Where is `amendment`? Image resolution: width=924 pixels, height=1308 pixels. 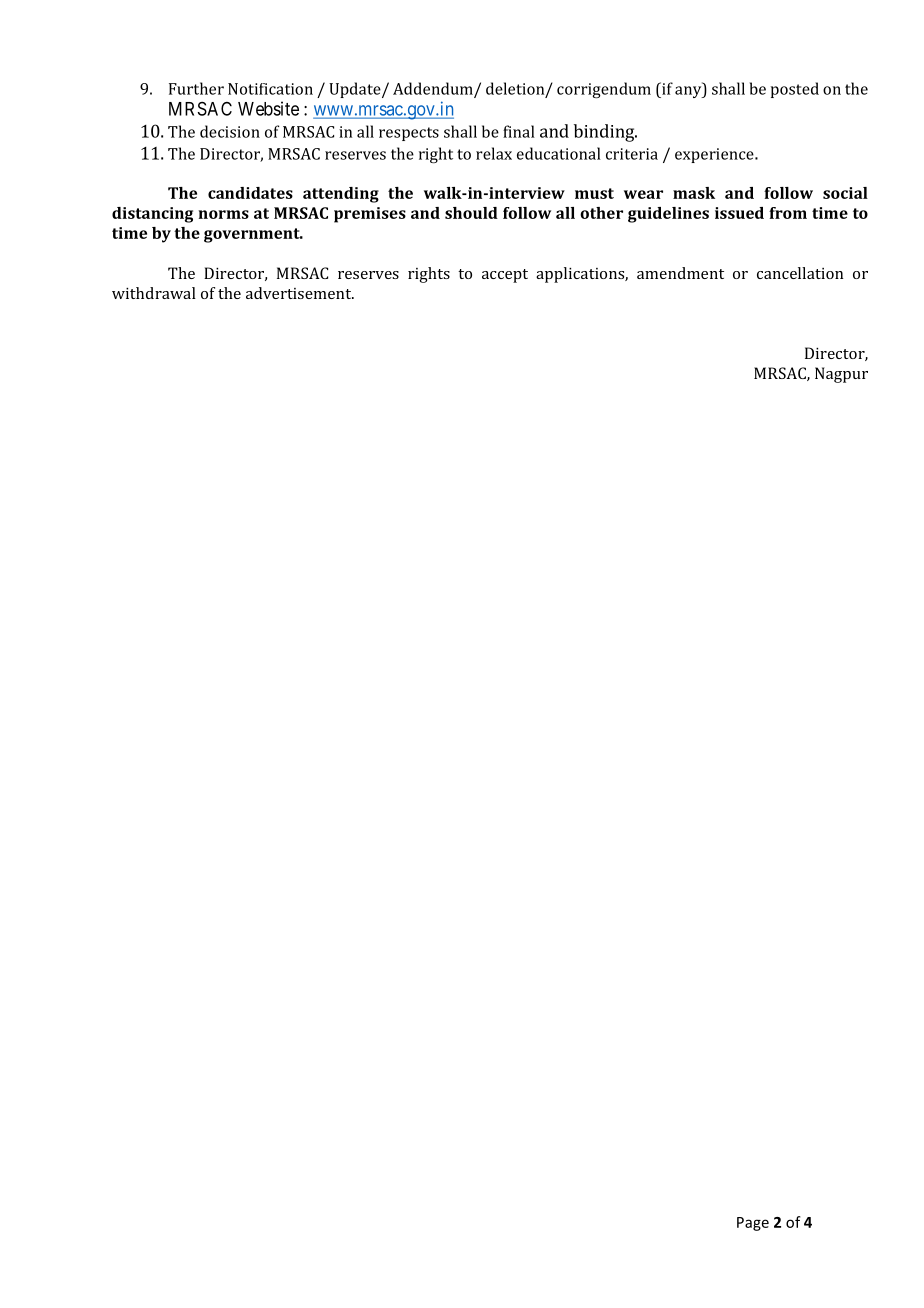 amendment is located at coordinates (680, 273).
